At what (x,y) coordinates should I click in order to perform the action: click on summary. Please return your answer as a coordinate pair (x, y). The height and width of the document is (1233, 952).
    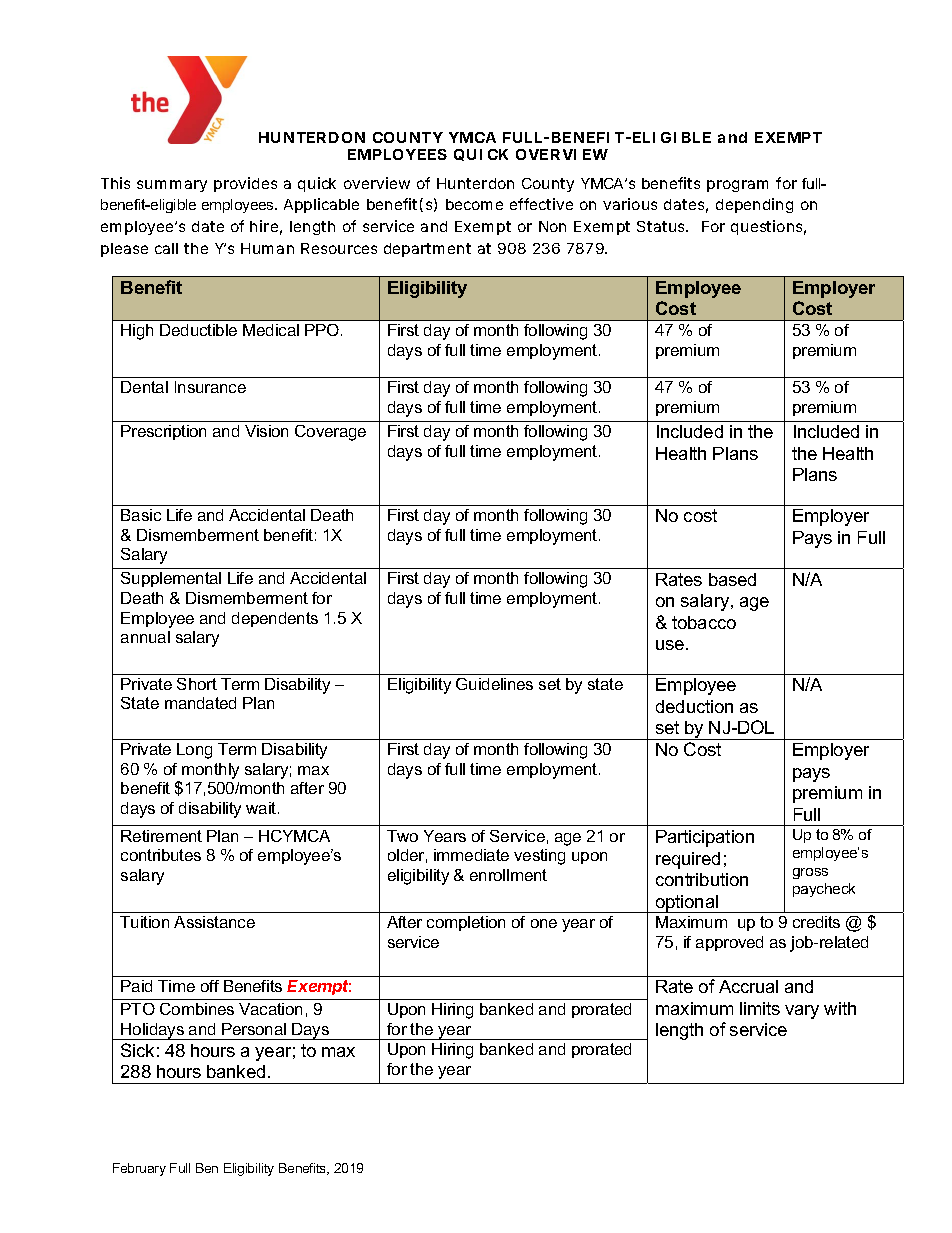
    Looking at the image, I should click on (172, 186).
